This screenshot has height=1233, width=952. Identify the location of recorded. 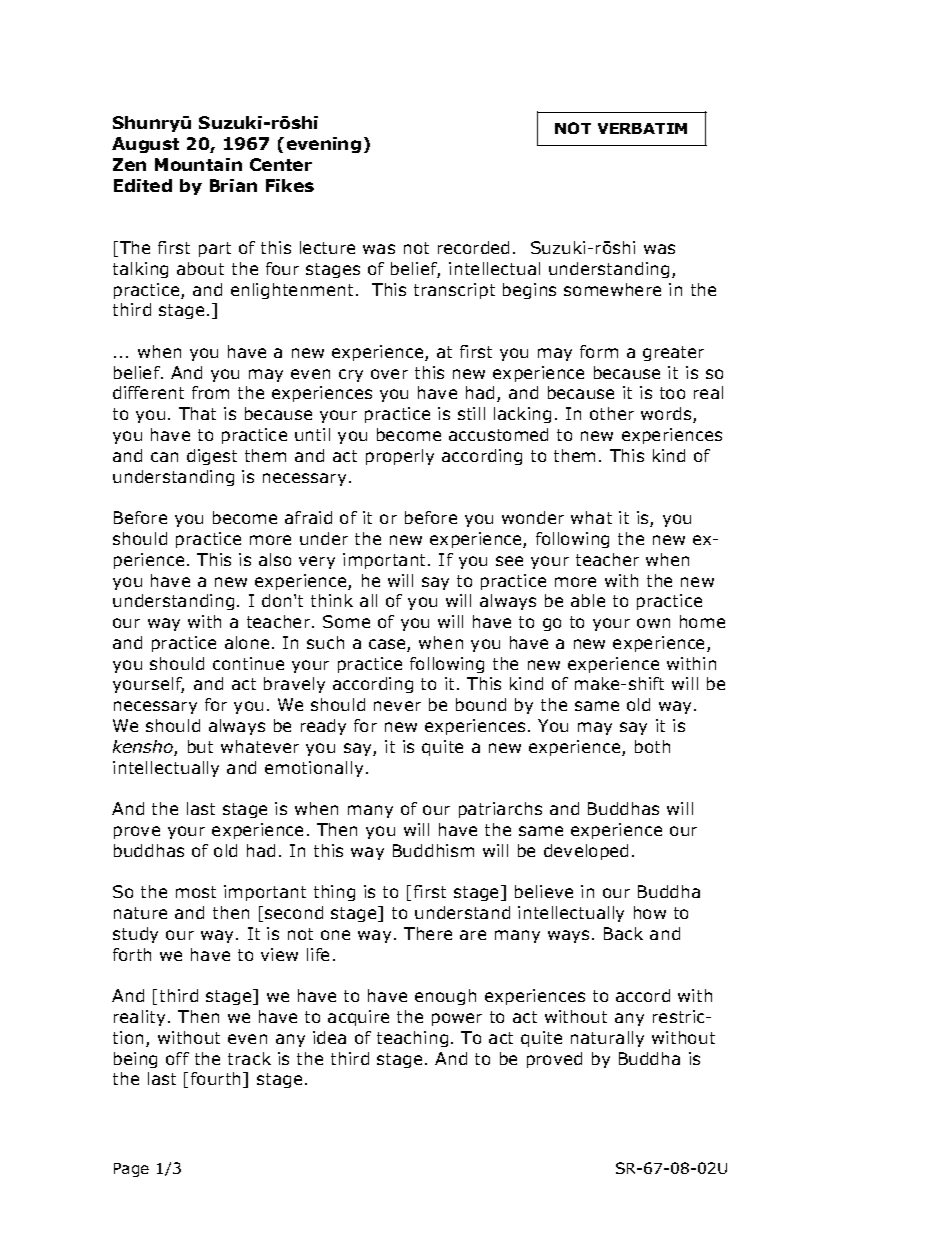
(473, 247).
